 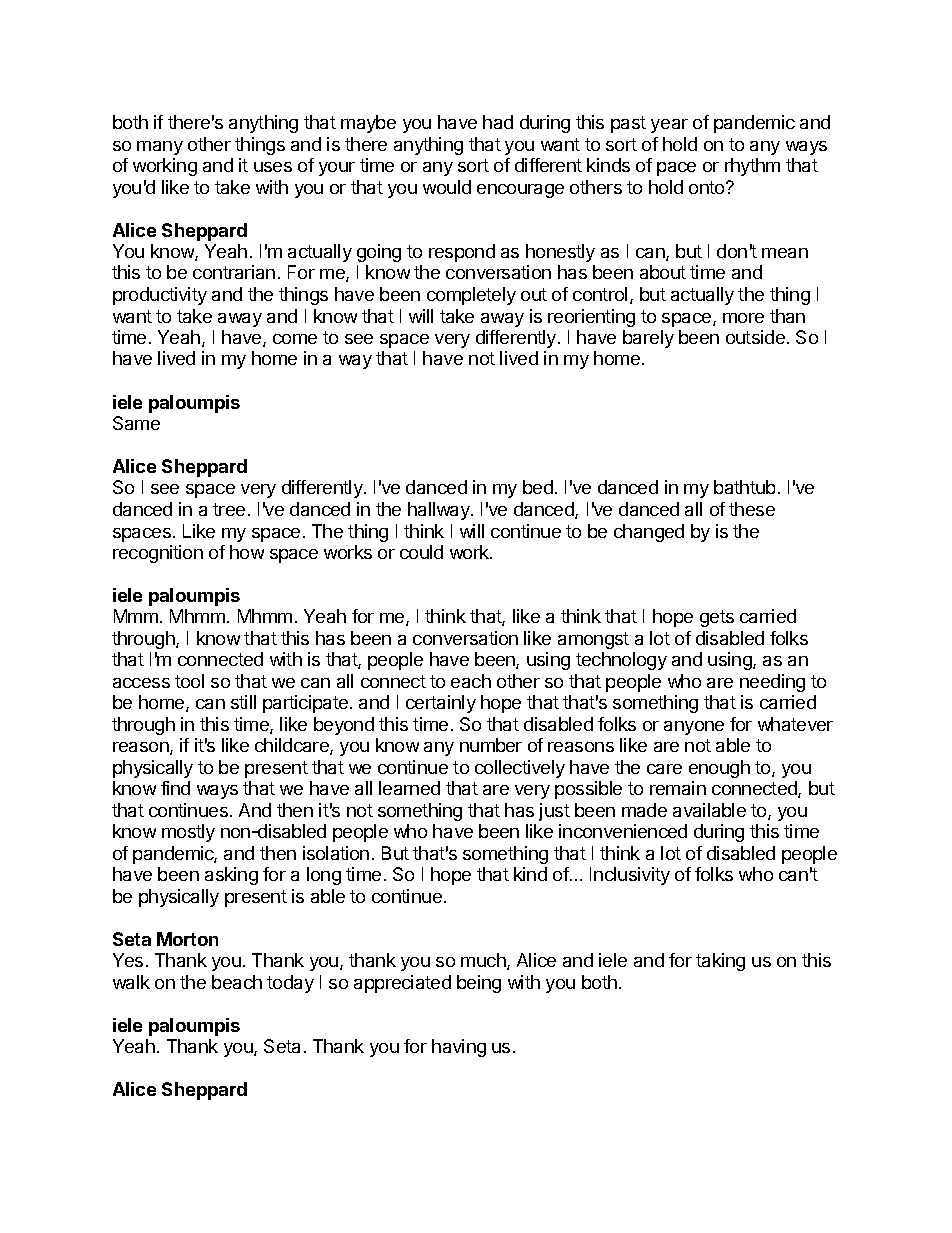 I want to click on could, so click(x=421, y=552).
